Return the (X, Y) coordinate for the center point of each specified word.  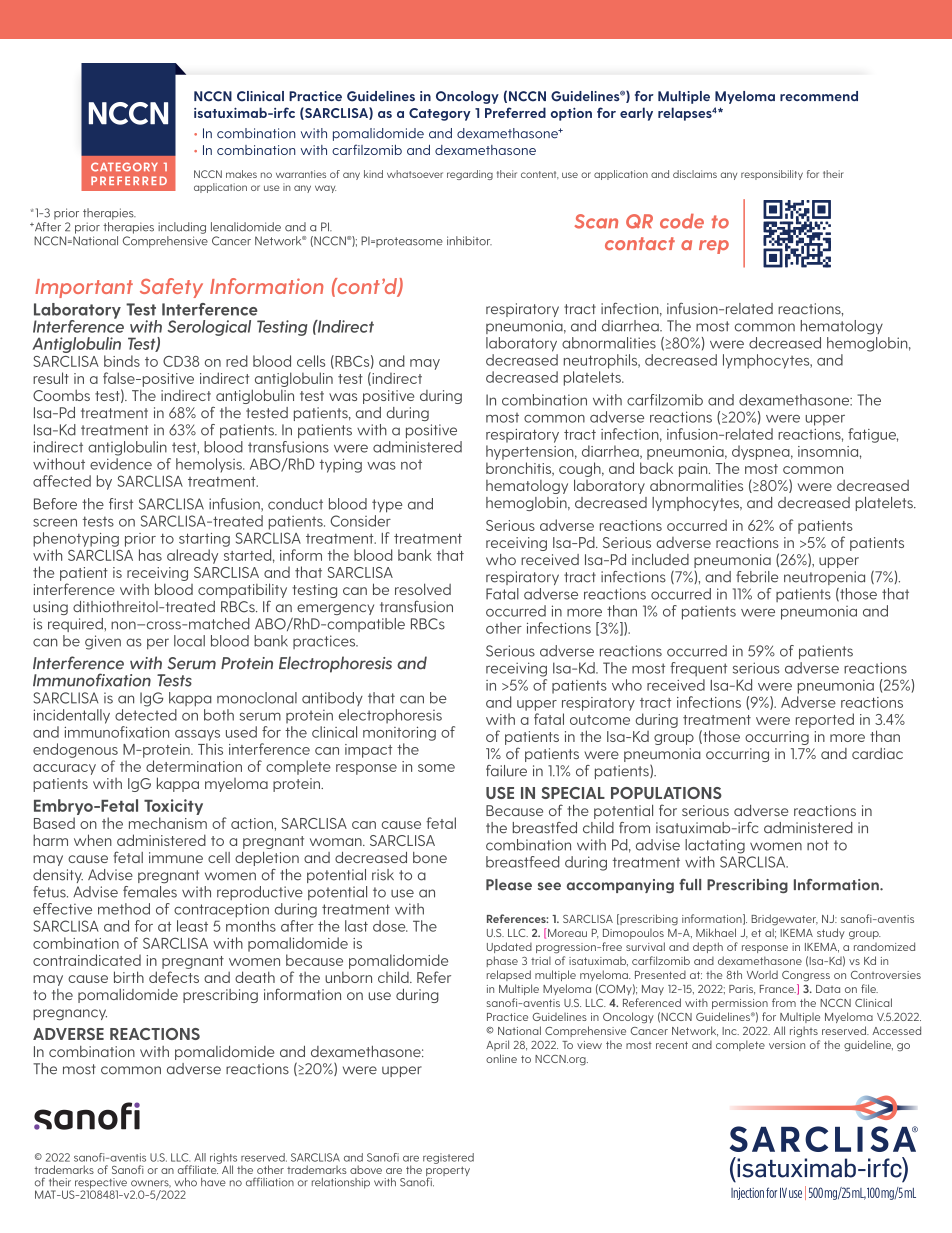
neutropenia (824, 578)
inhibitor (469, 241)
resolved (423, 589)
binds (122, 361)
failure (506, 771)
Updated (509, 947)
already (192, 556)
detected (146, 715)
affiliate (198, 1168)
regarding (470, 175)
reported (825, 720)
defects (174, 977)
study (831, 933)
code (682, 221)
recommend (819, 96)
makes (241, 174)
